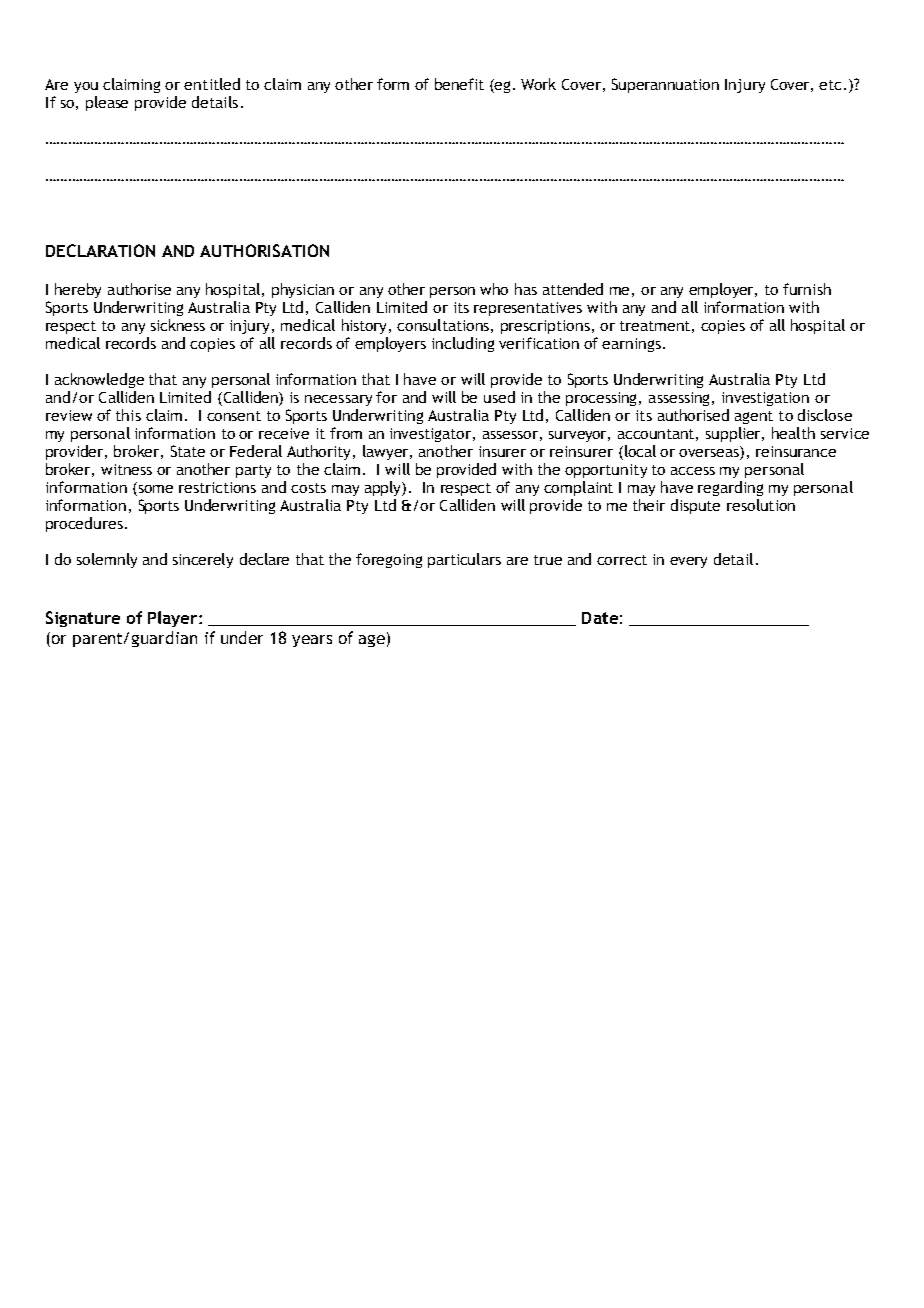 The height and width of the screenshot is (1308, 924). Describe the element at coordinates (100, 250) in the screenshot. I see `DECLARATION` at that location.
